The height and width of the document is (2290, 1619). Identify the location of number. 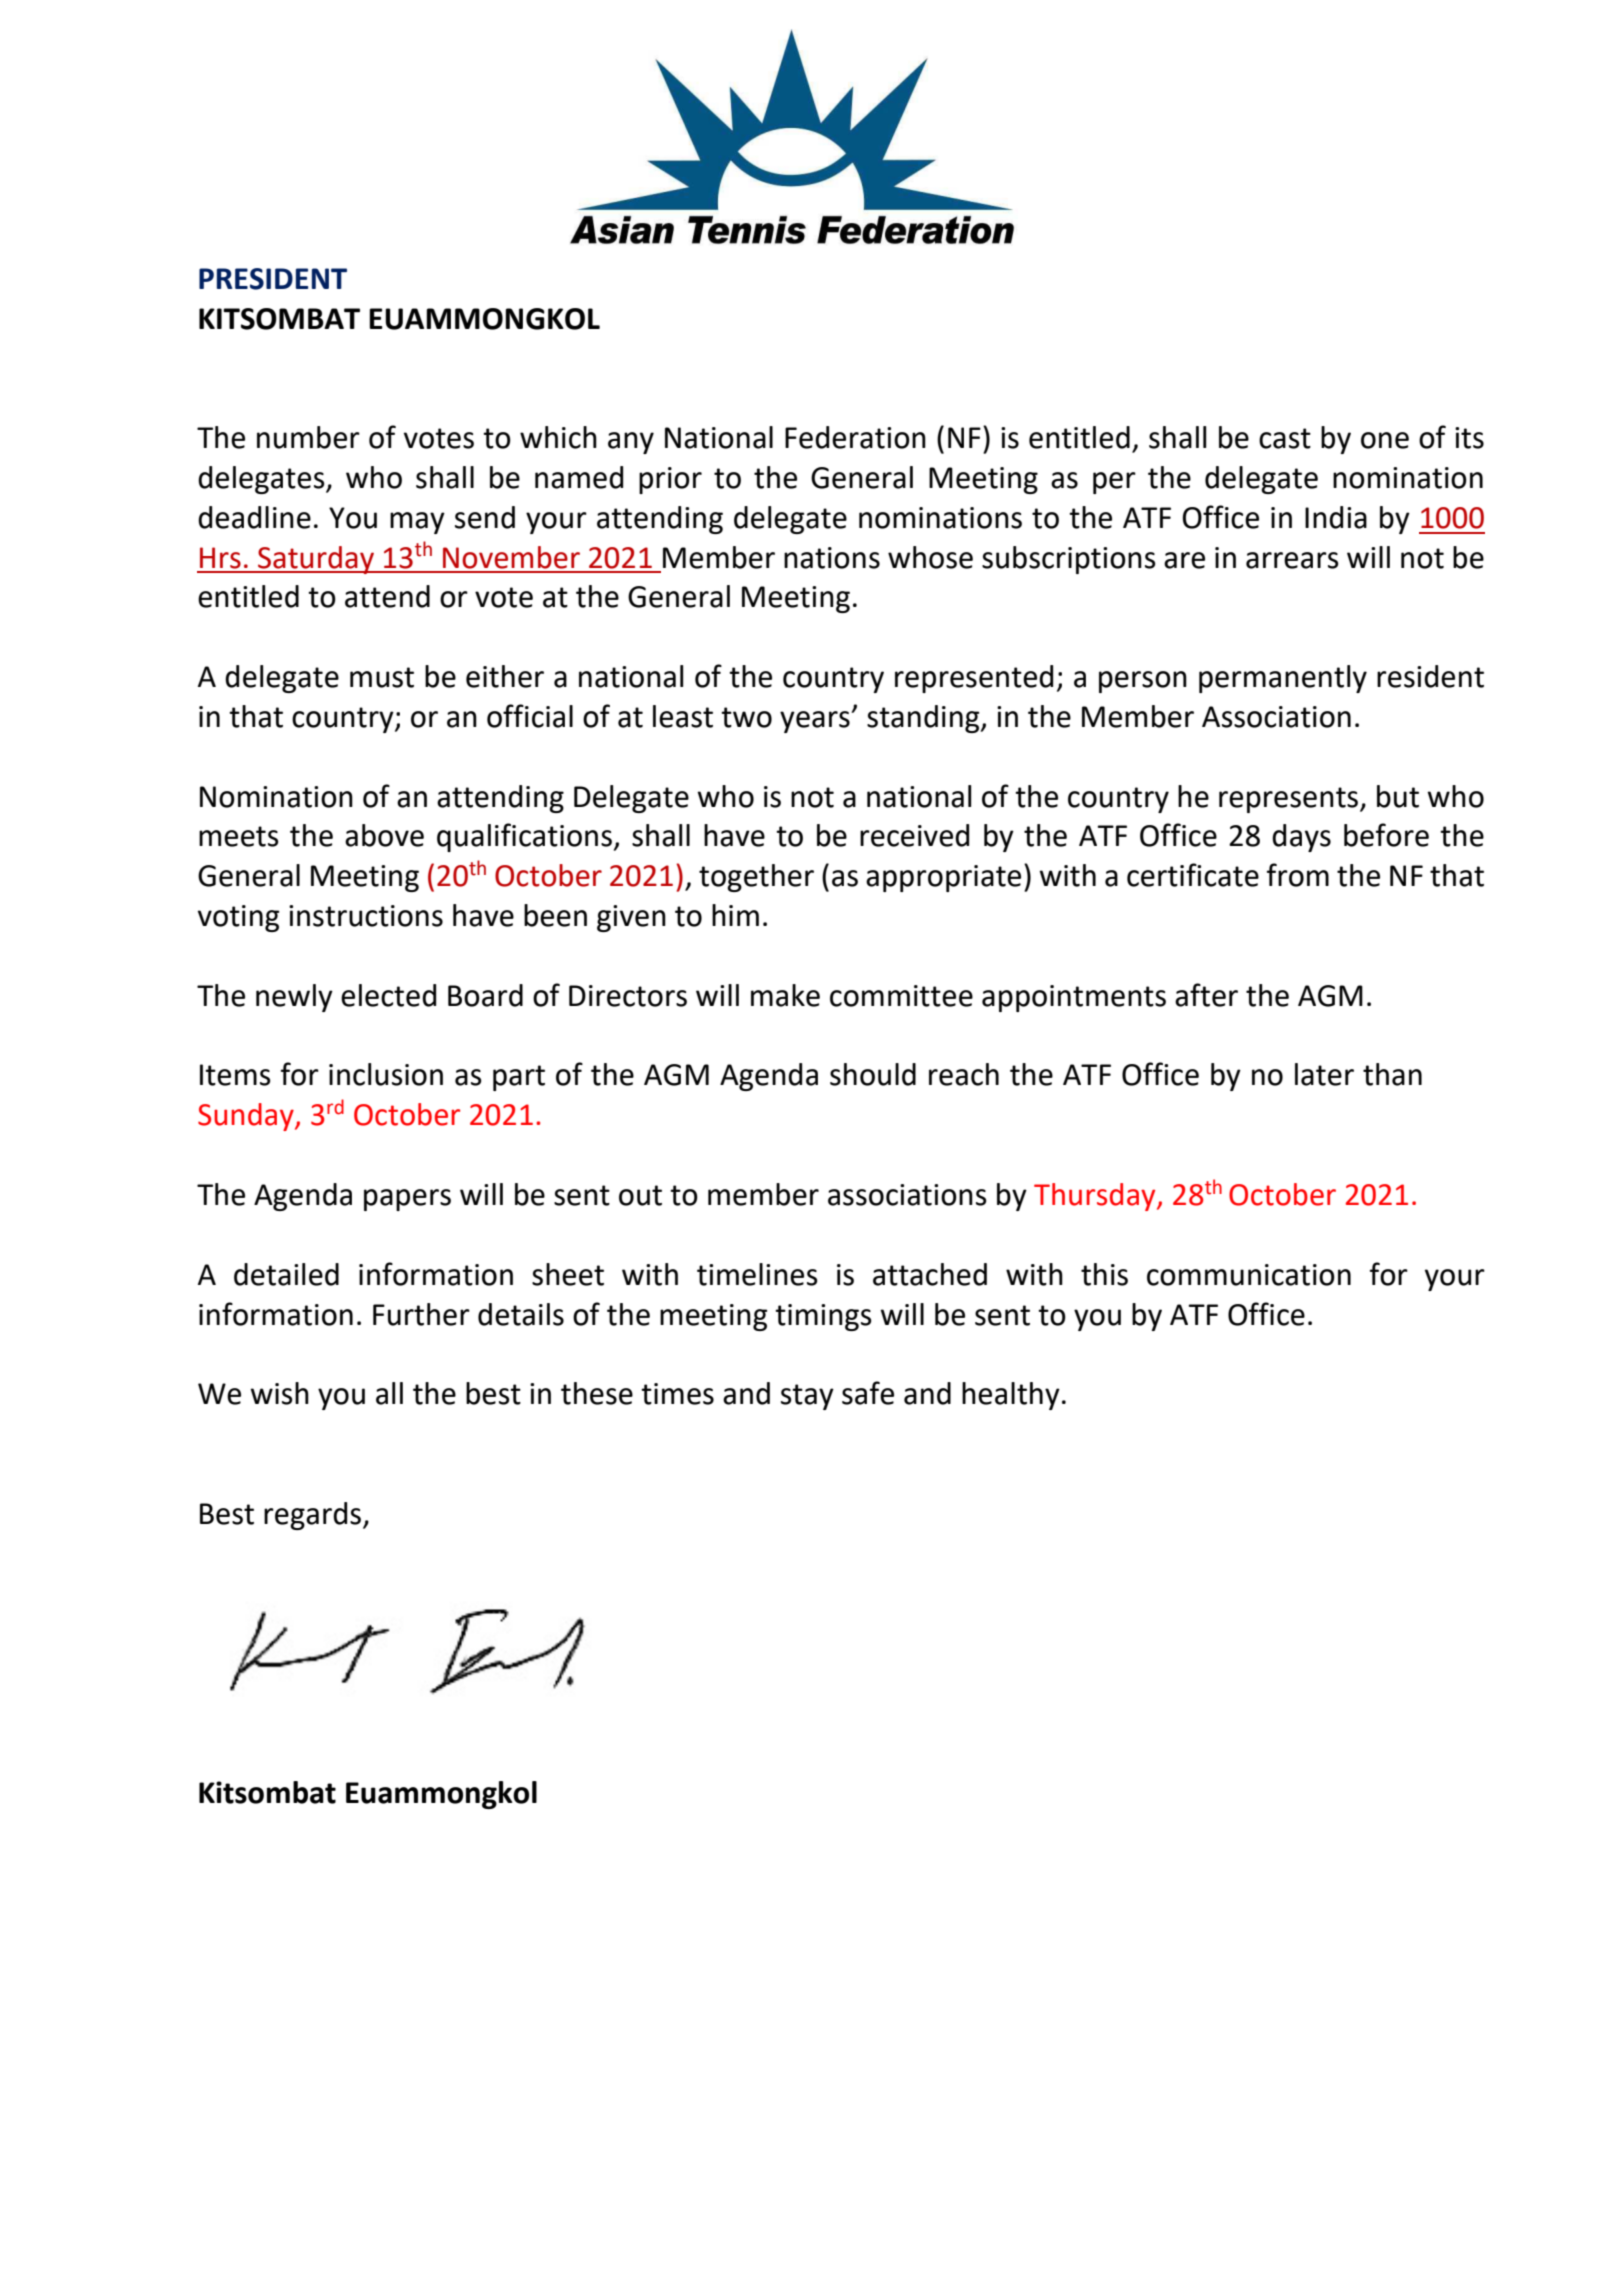
(308, 437).
